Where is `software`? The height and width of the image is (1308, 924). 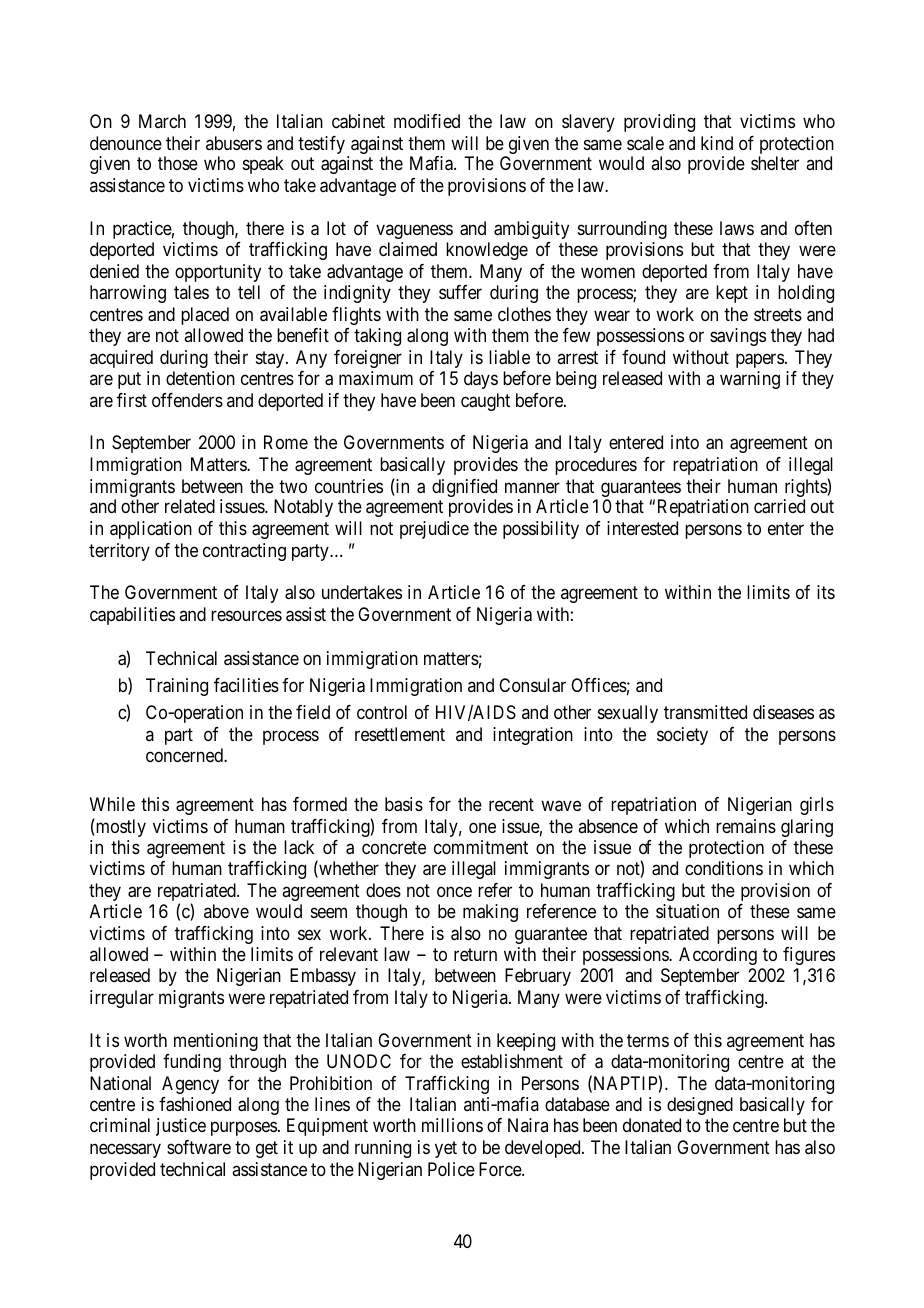
software is located at coordinates (199, 1147).
